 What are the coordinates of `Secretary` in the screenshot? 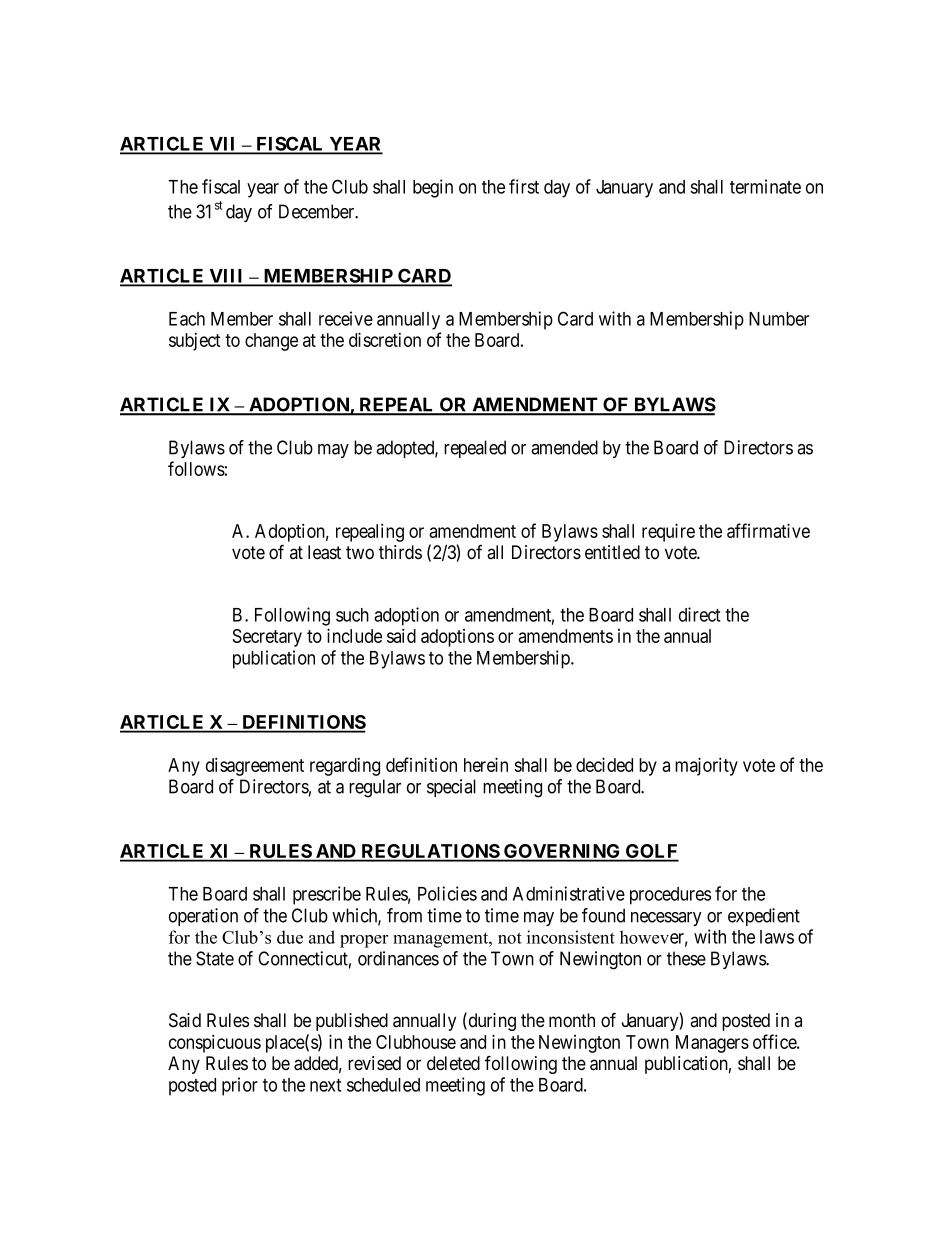 It's located at (267, 638).
